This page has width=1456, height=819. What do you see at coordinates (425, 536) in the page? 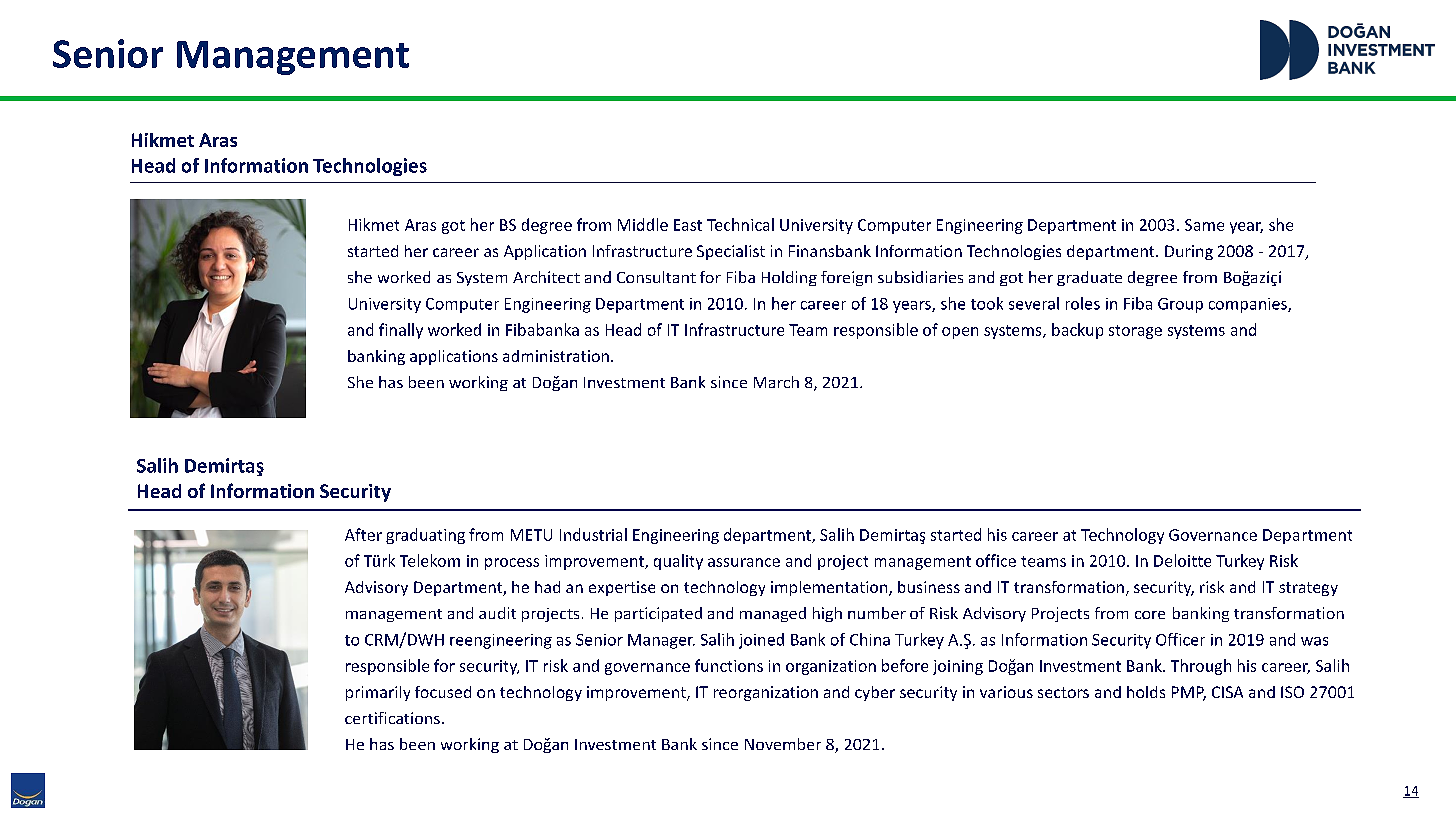
I see `graduating` at bounding box center [425, 536].
